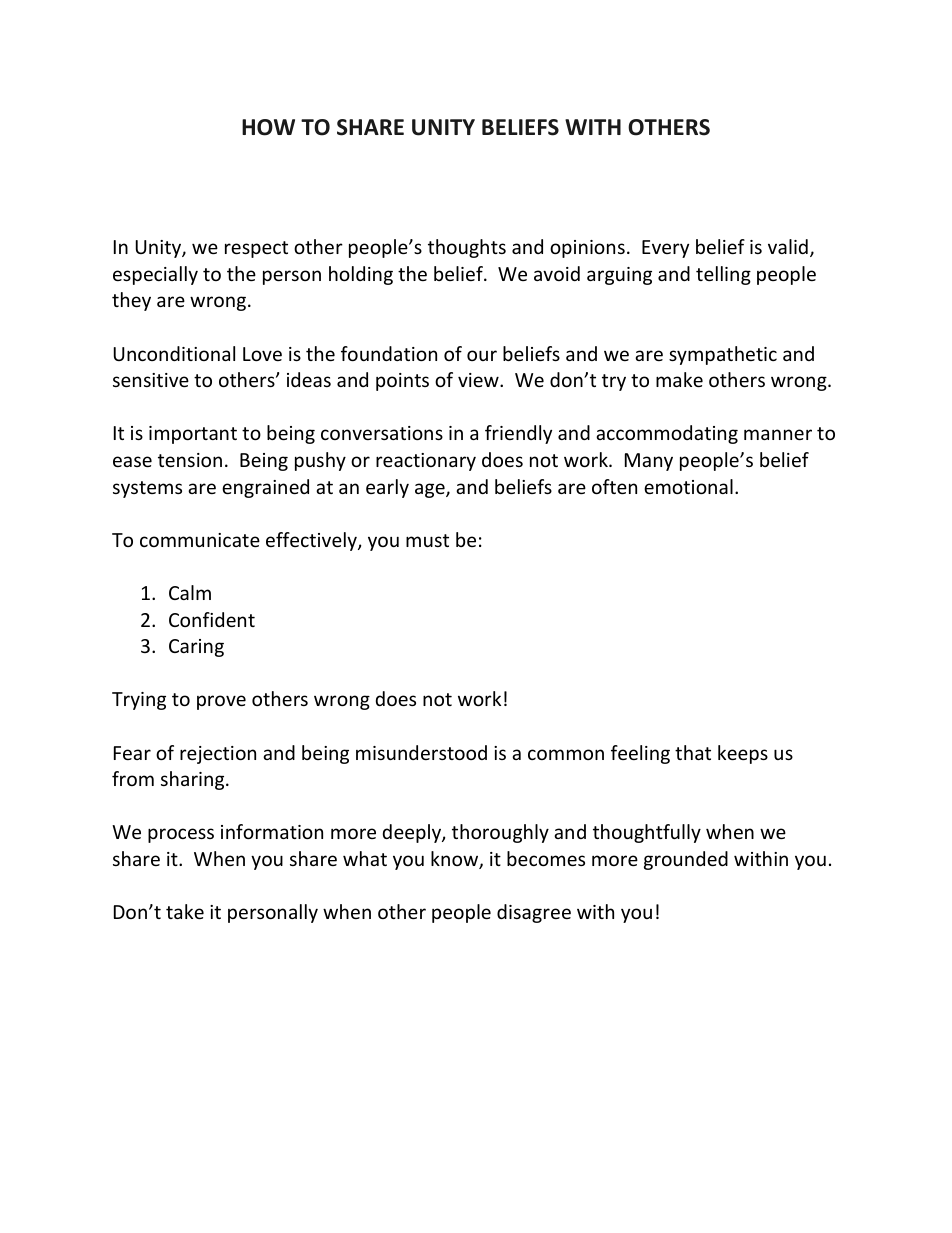  Describe the element at coordinates (665, 249) in the screenshot. I see `Every` at that location.
